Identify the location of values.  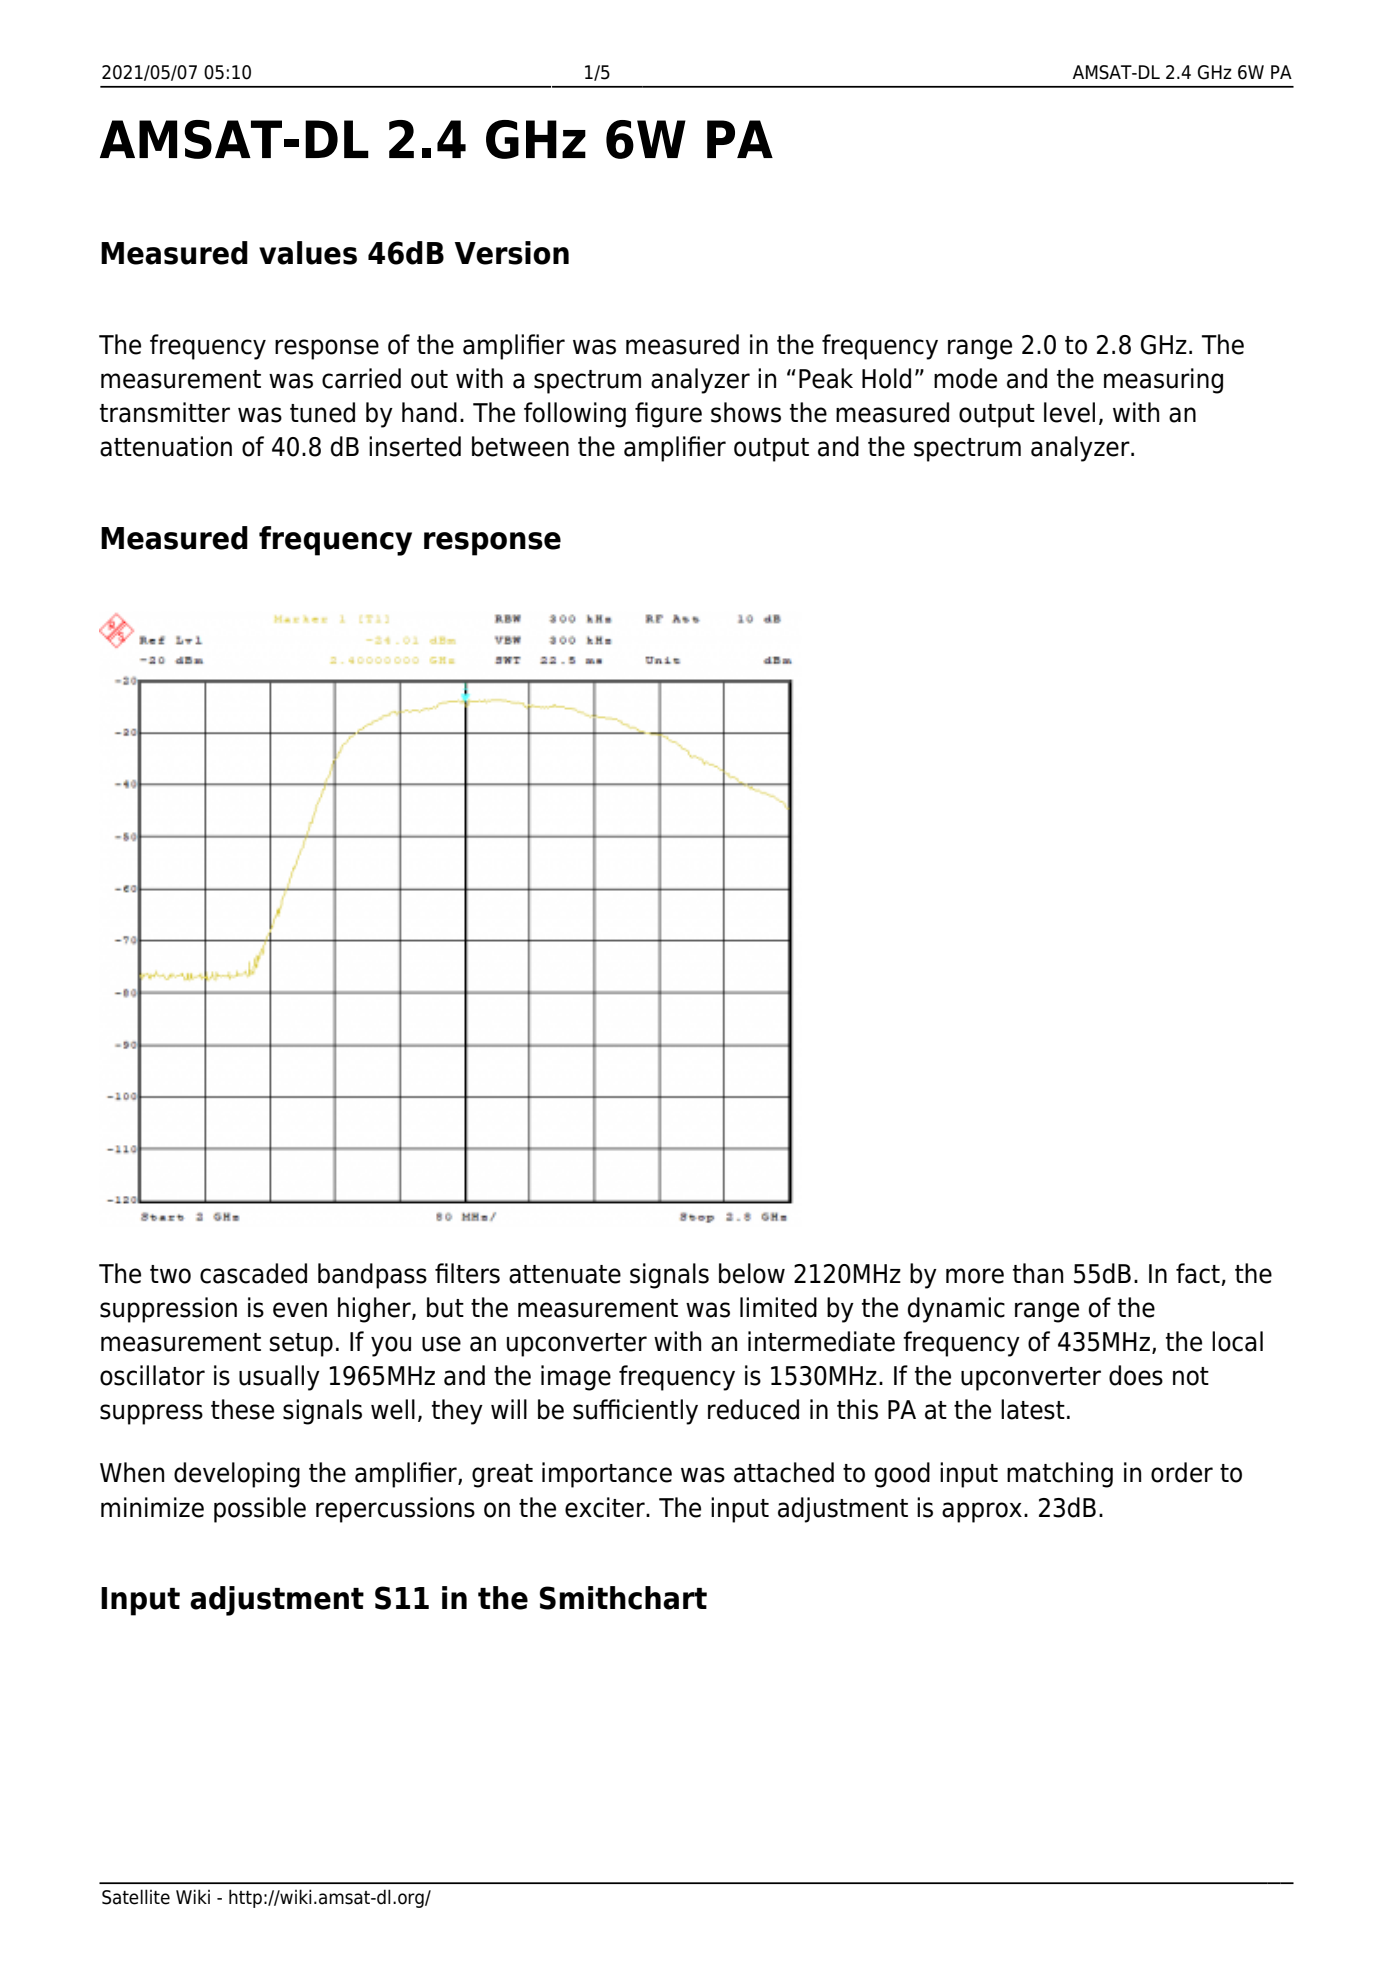
(308, 253).
